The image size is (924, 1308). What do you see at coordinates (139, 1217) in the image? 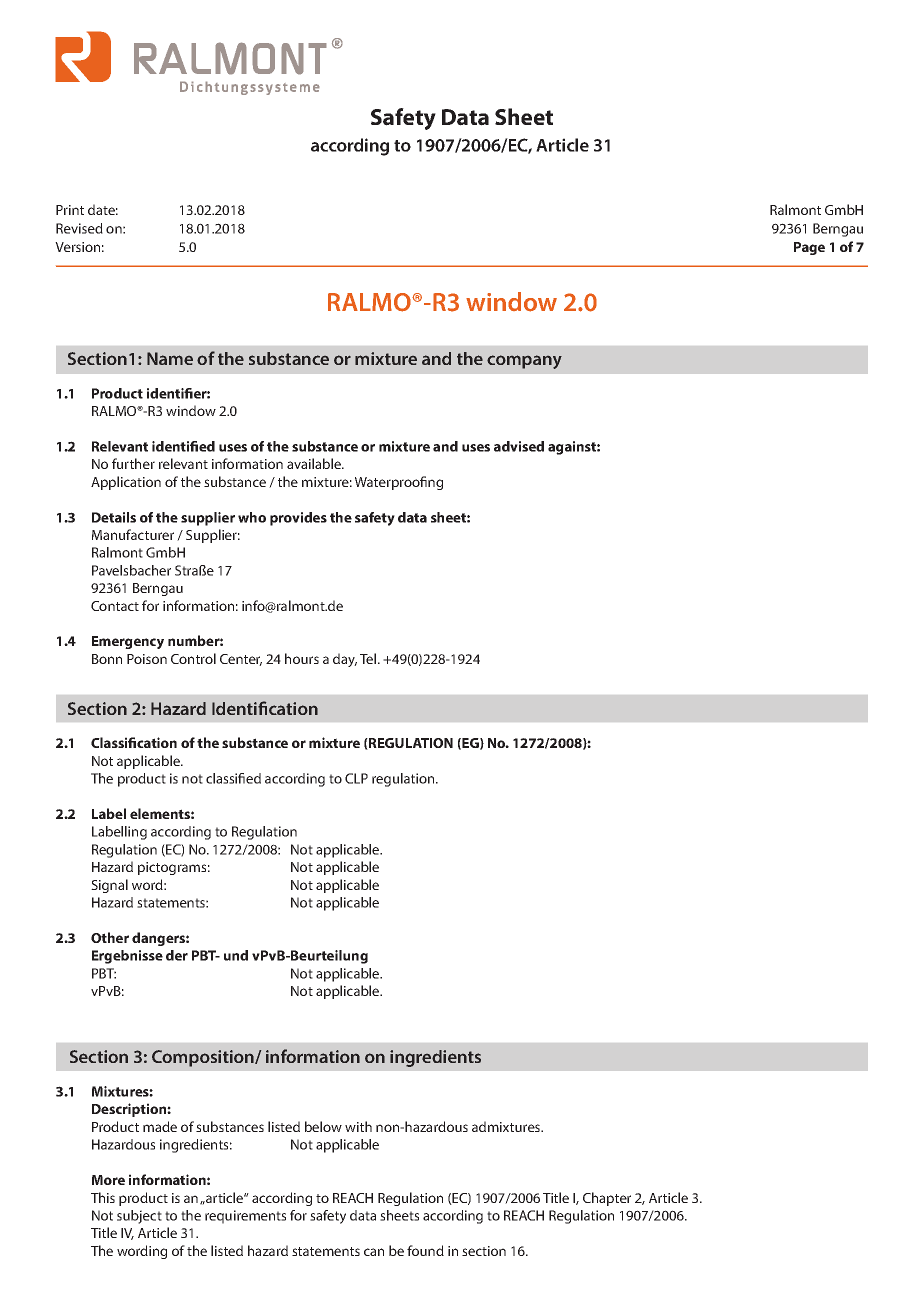
I see `subject` at bounding box center [139, 1217].
